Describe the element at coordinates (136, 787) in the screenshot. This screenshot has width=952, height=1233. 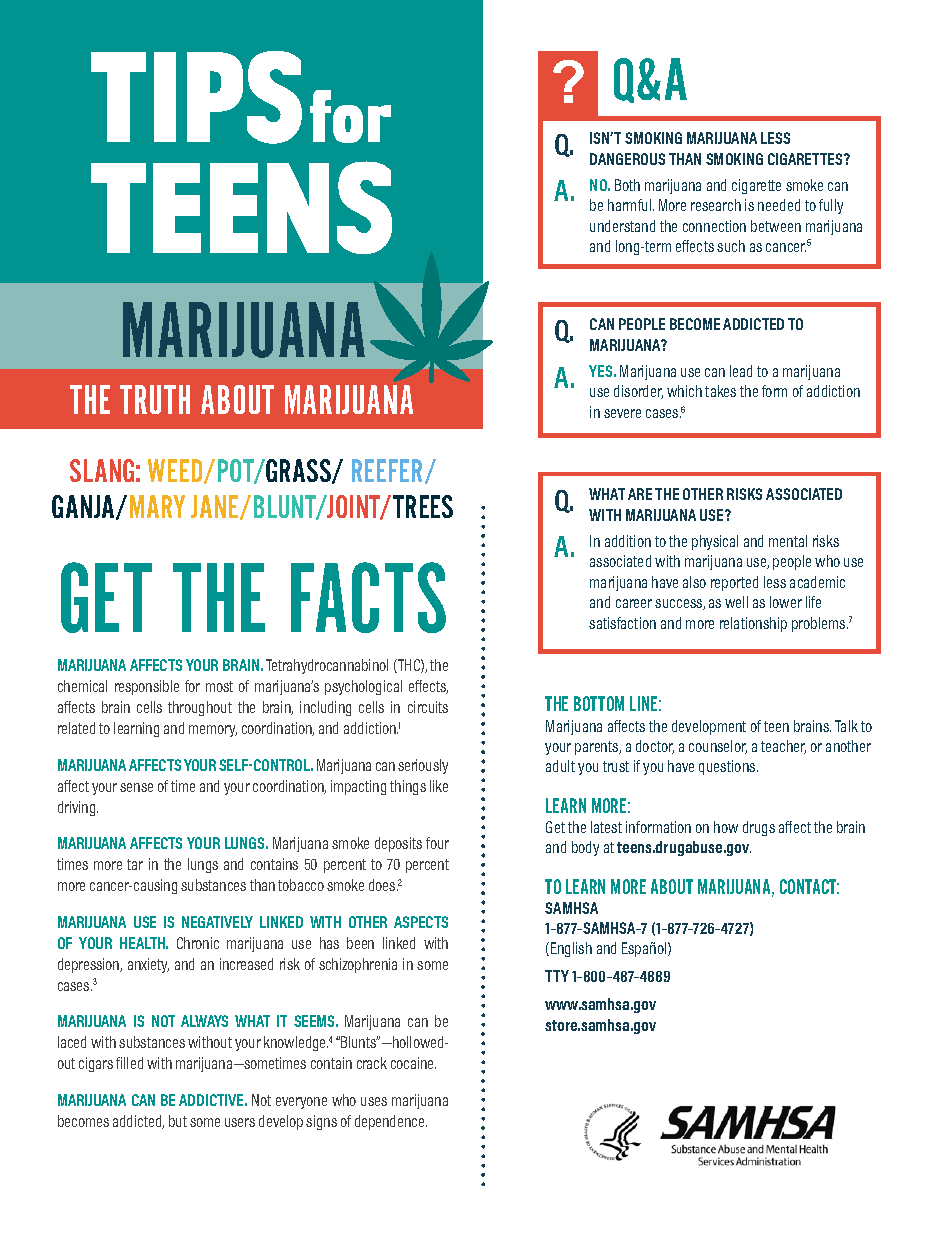
I see `sense` at that location.
